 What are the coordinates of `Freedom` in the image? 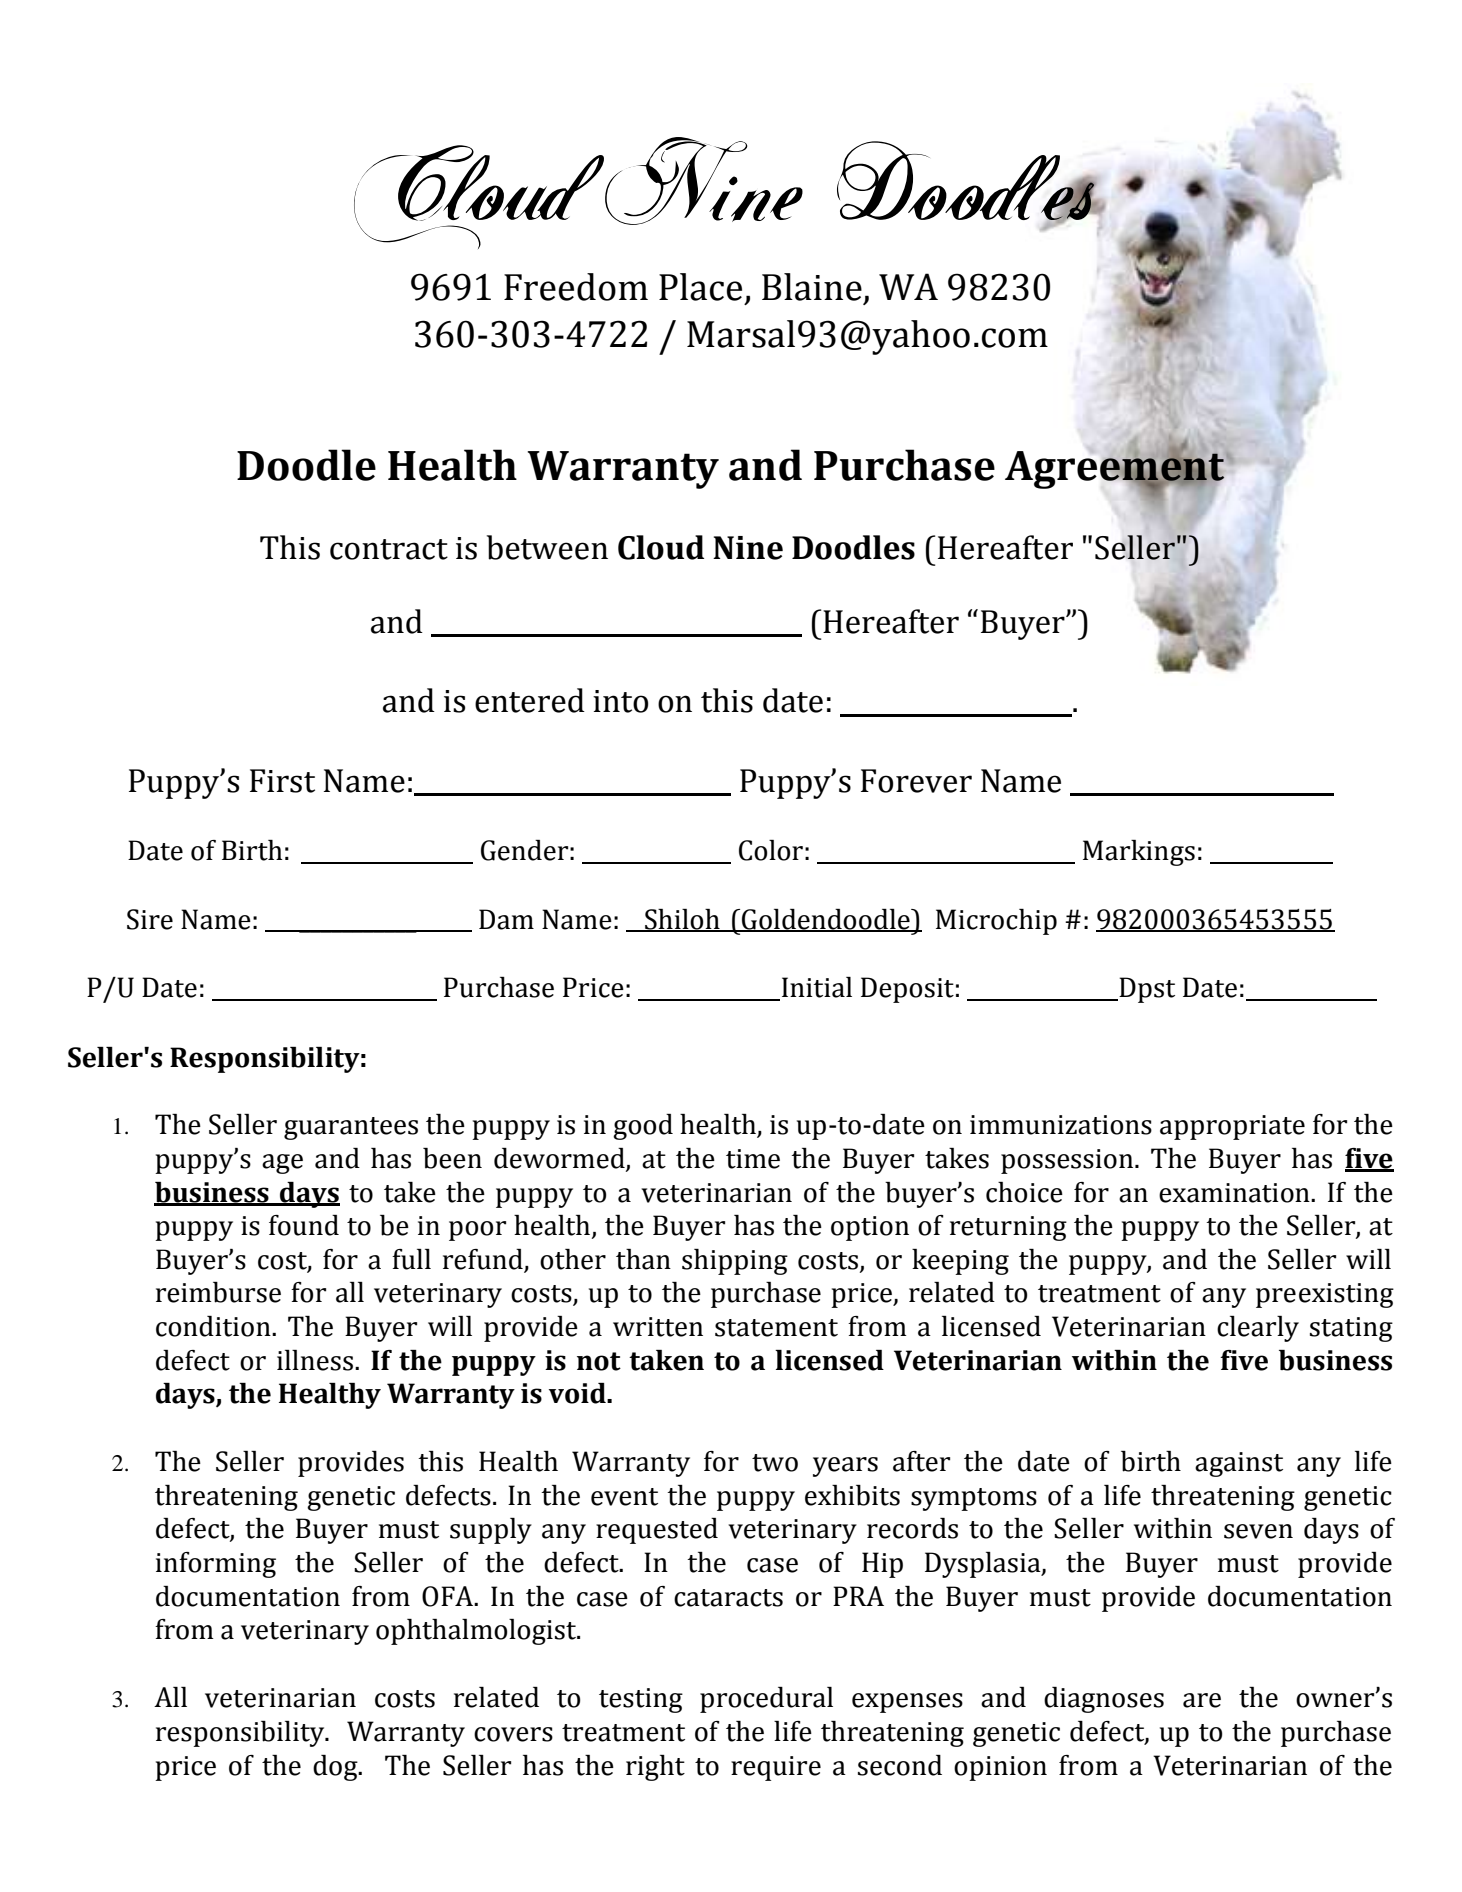 It's located at (576, 287).
